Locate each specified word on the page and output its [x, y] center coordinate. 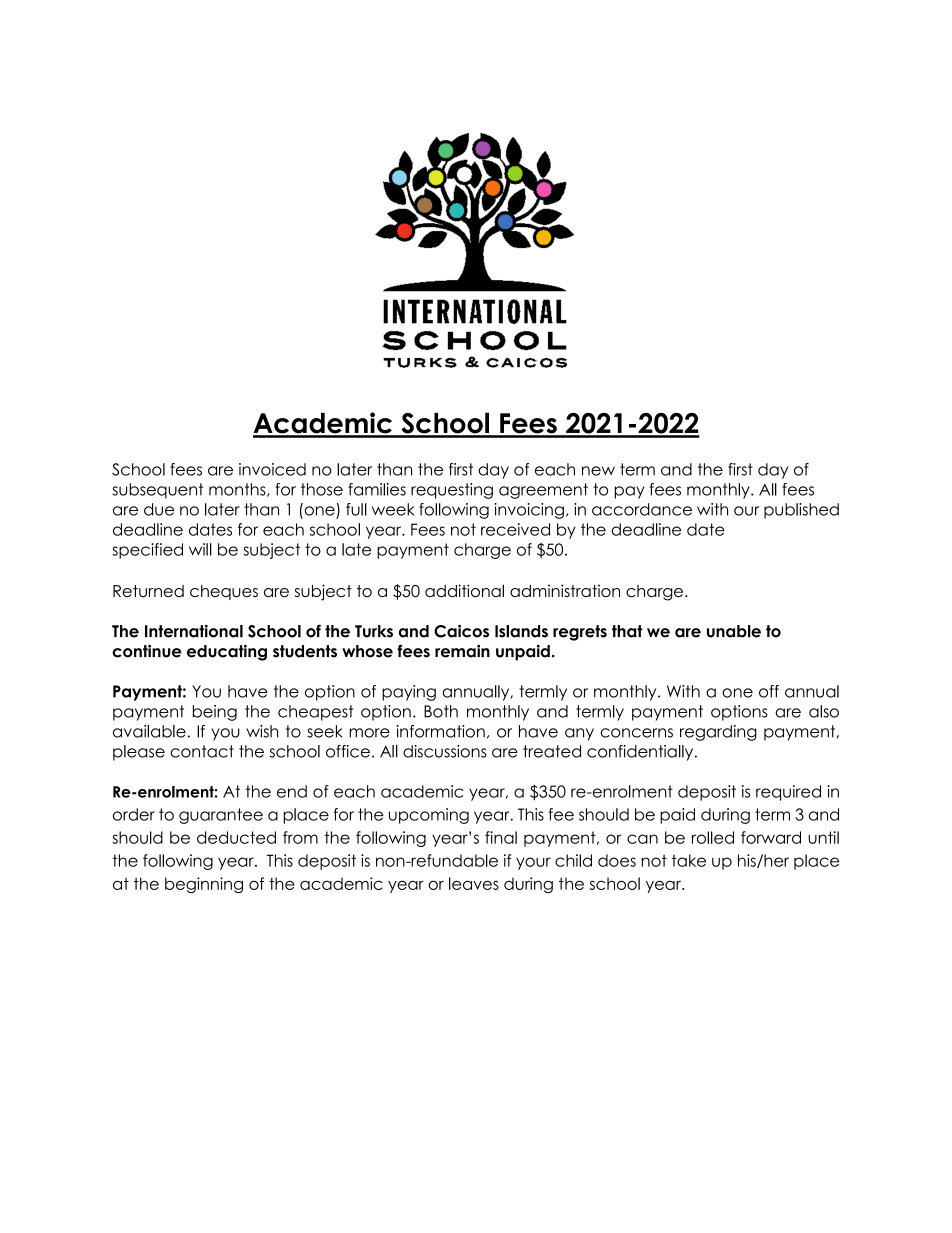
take [689, 860]
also [824, 711]
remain [462, 651]
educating [227, 653]
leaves [474, 883]
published [801, 511]
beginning [204, 885]
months [238, 490]
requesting [452, 491]
